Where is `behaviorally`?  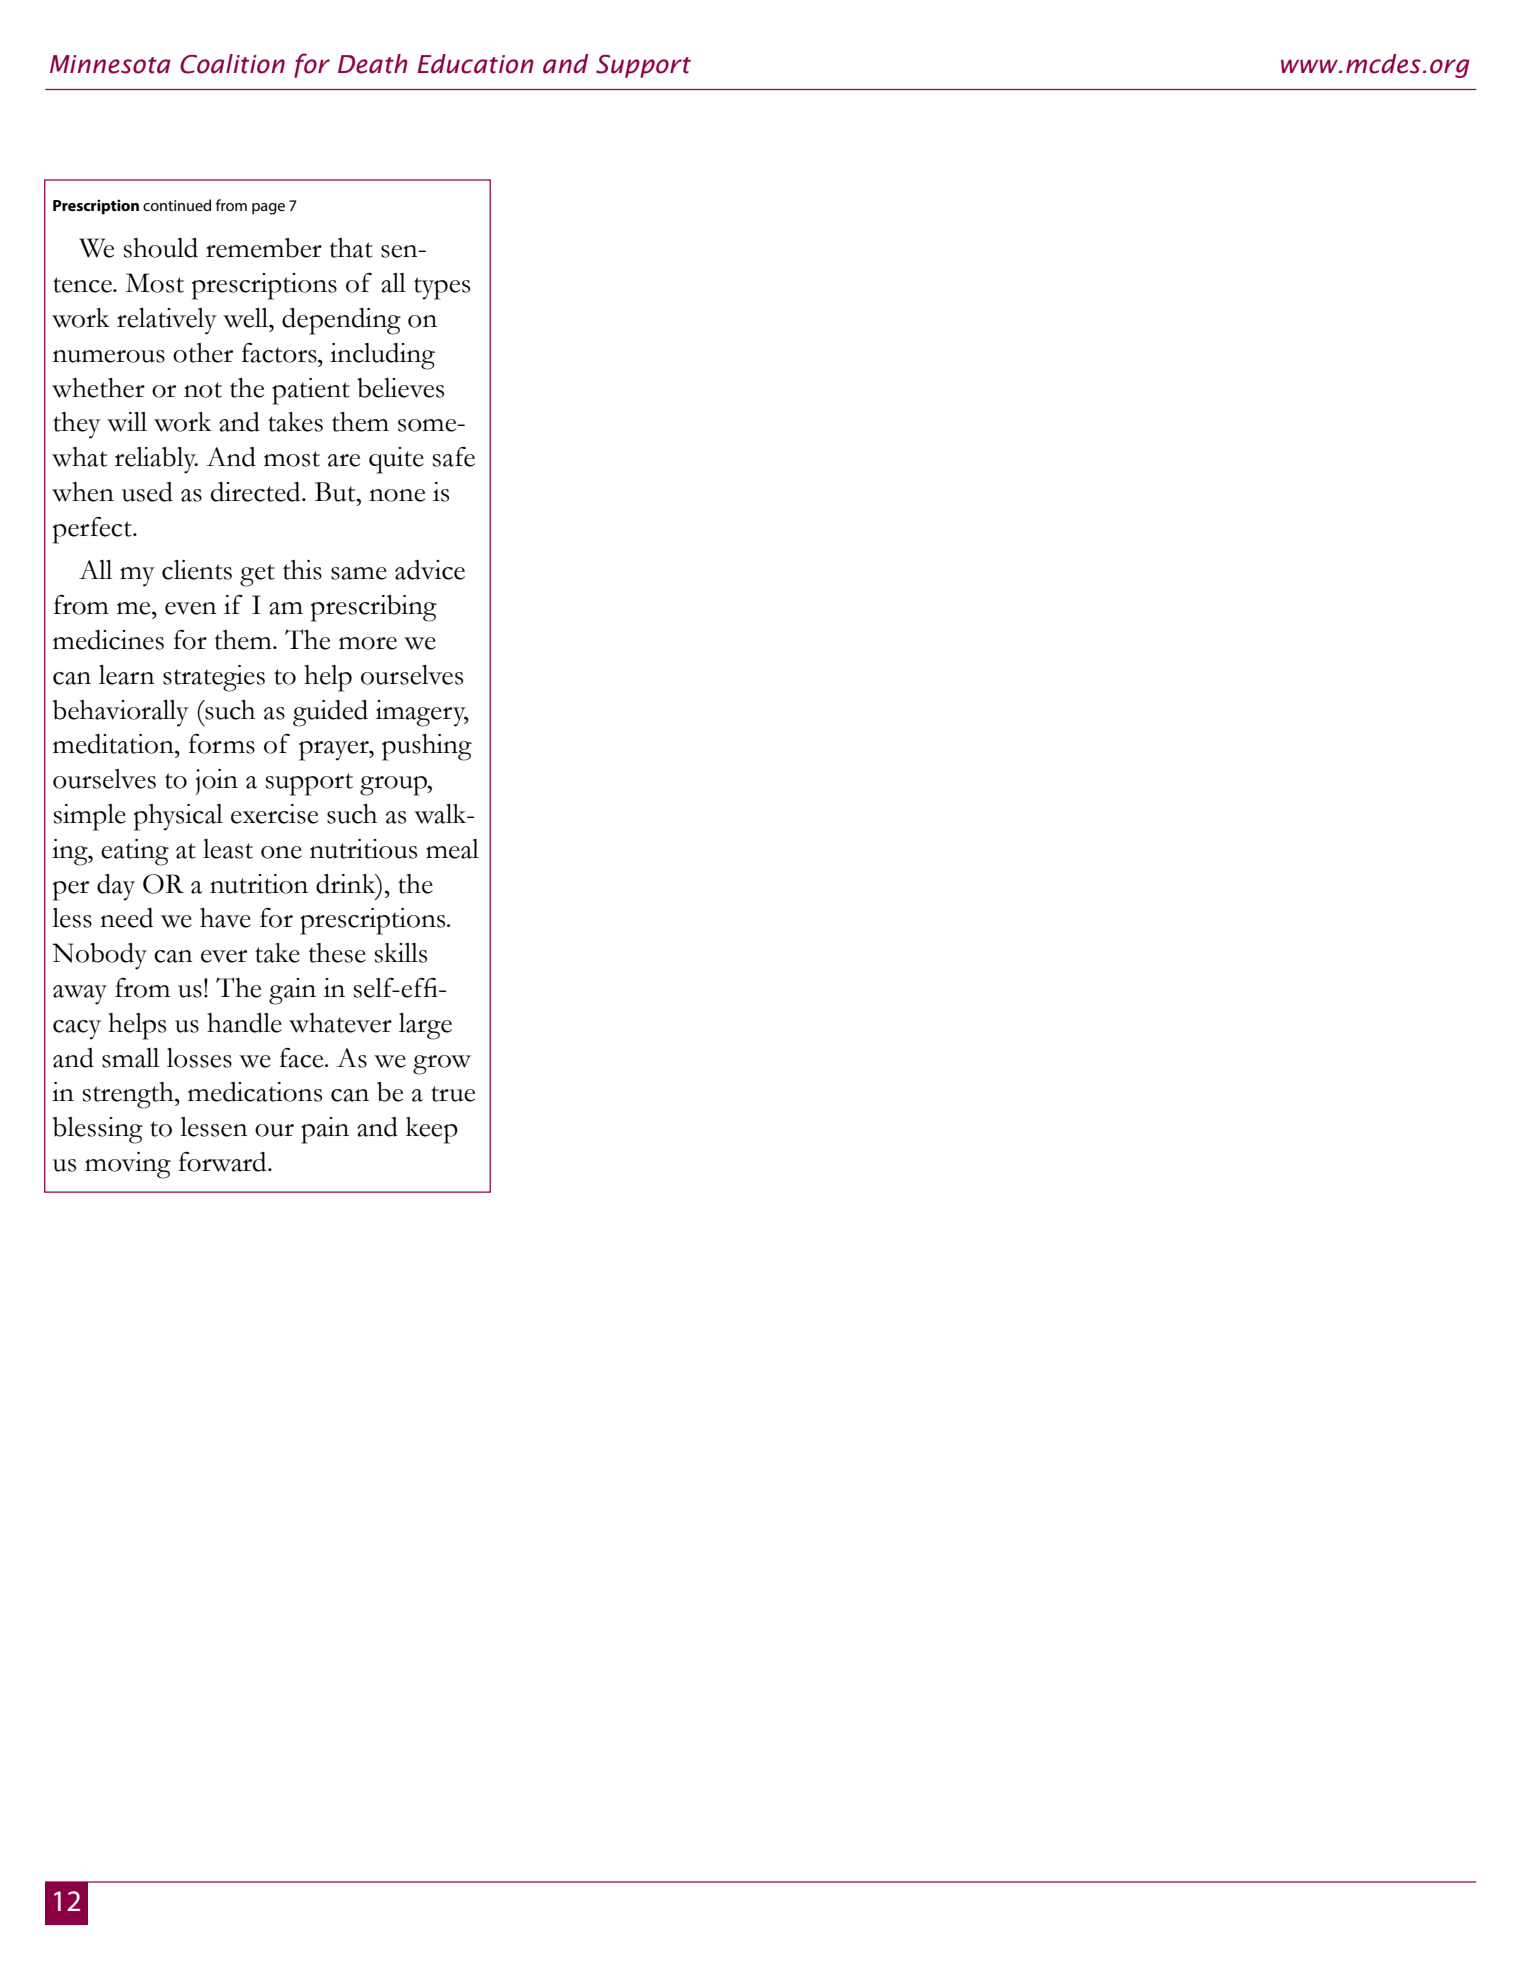
behaviorally is located at coordinates (121, 713).
